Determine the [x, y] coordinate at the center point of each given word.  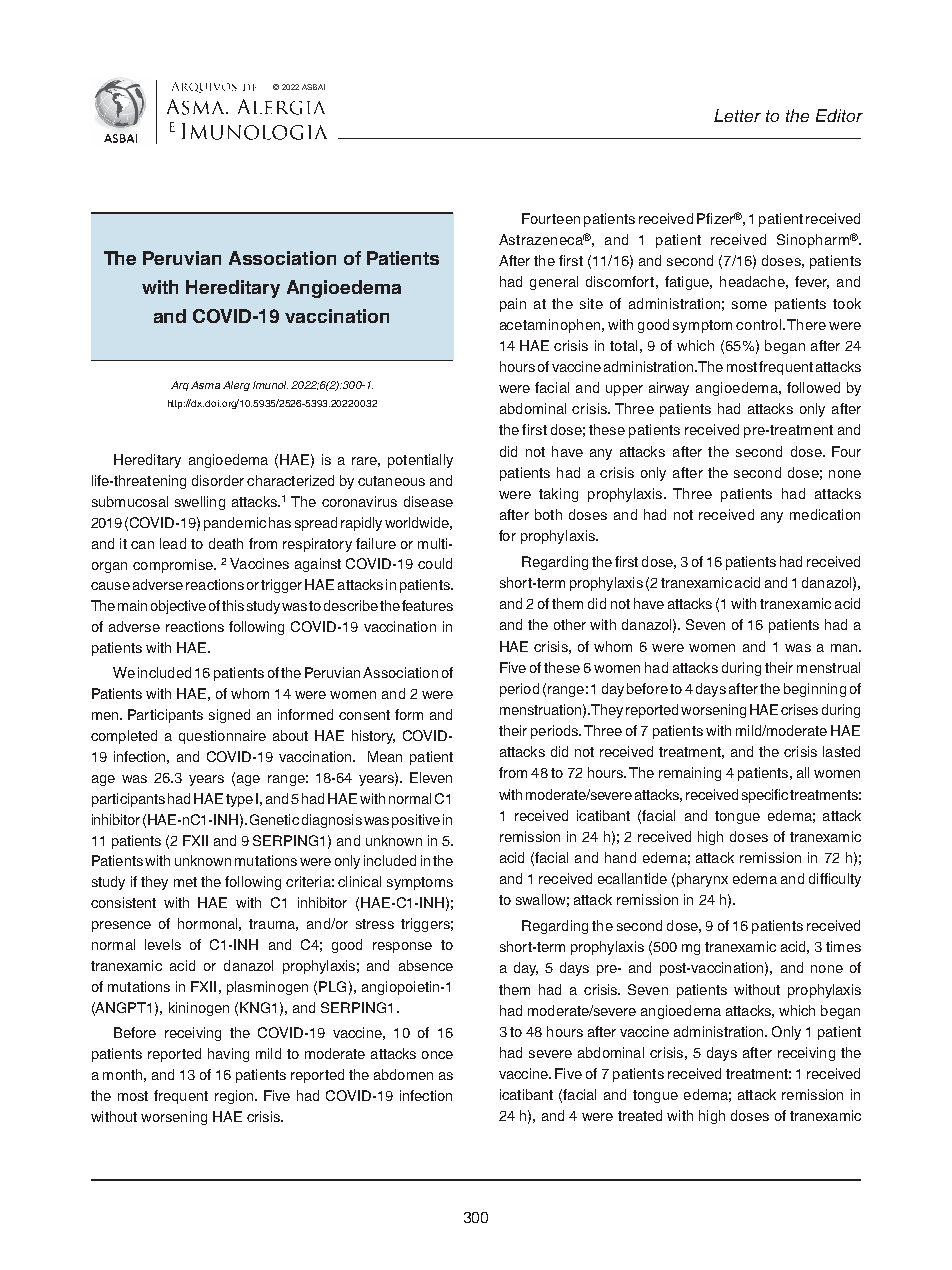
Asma [205, 385]
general [554, 283]
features [427, 605]
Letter [737, 115]
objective [178, 607]
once [437, 1055]
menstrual [828, 667]
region [235, 1097]
